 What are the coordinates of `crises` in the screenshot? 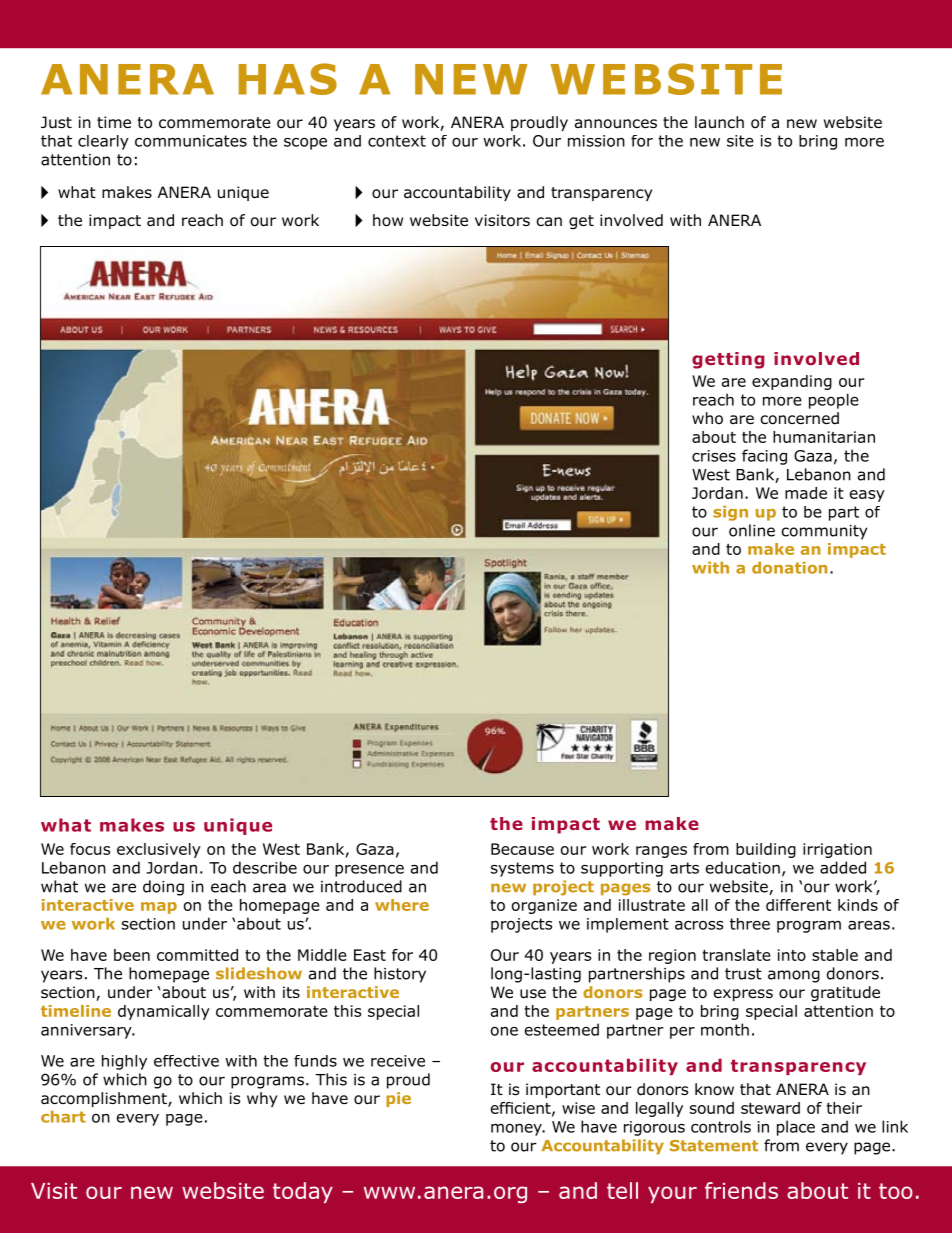 It's located at (714, 456).
